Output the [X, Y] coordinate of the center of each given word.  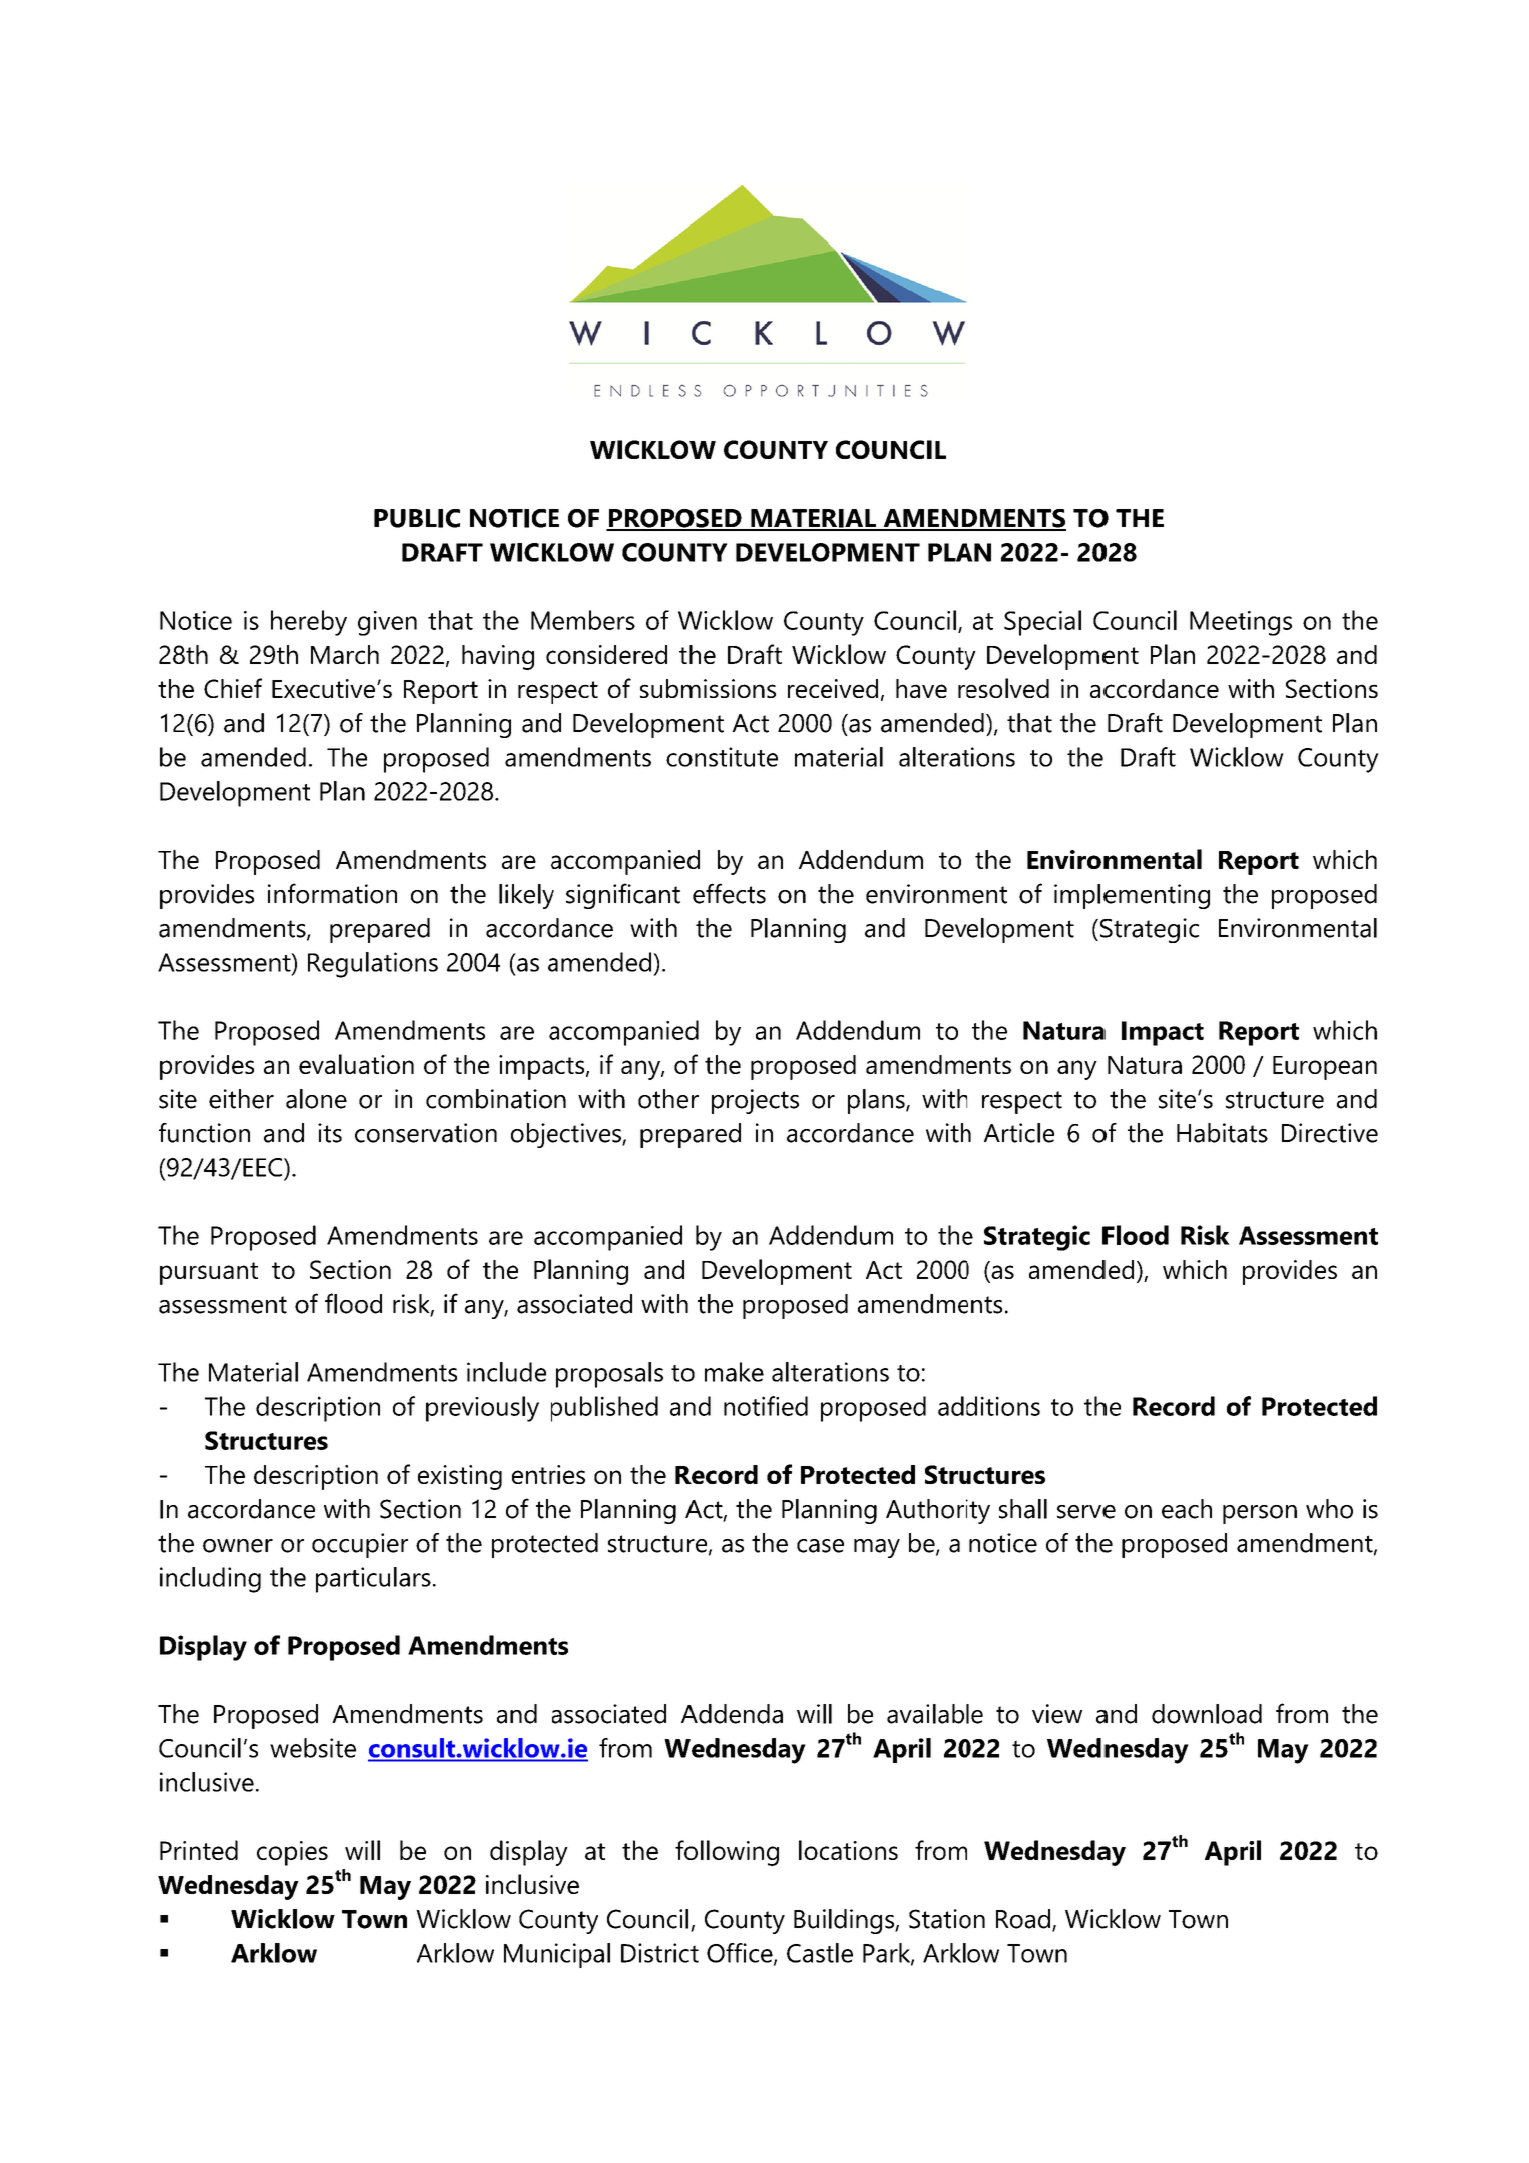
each [1187, 1509]
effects [729, 893]
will [362, 1850]
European [1325, 1068]
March [345, 654]
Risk [1205, 1235]
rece [810, 691]
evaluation [356, 1064]
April [902, 1750]
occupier [360, 1545]
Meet [1218, 620]
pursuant [209, 1273]
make [734, 1372]
